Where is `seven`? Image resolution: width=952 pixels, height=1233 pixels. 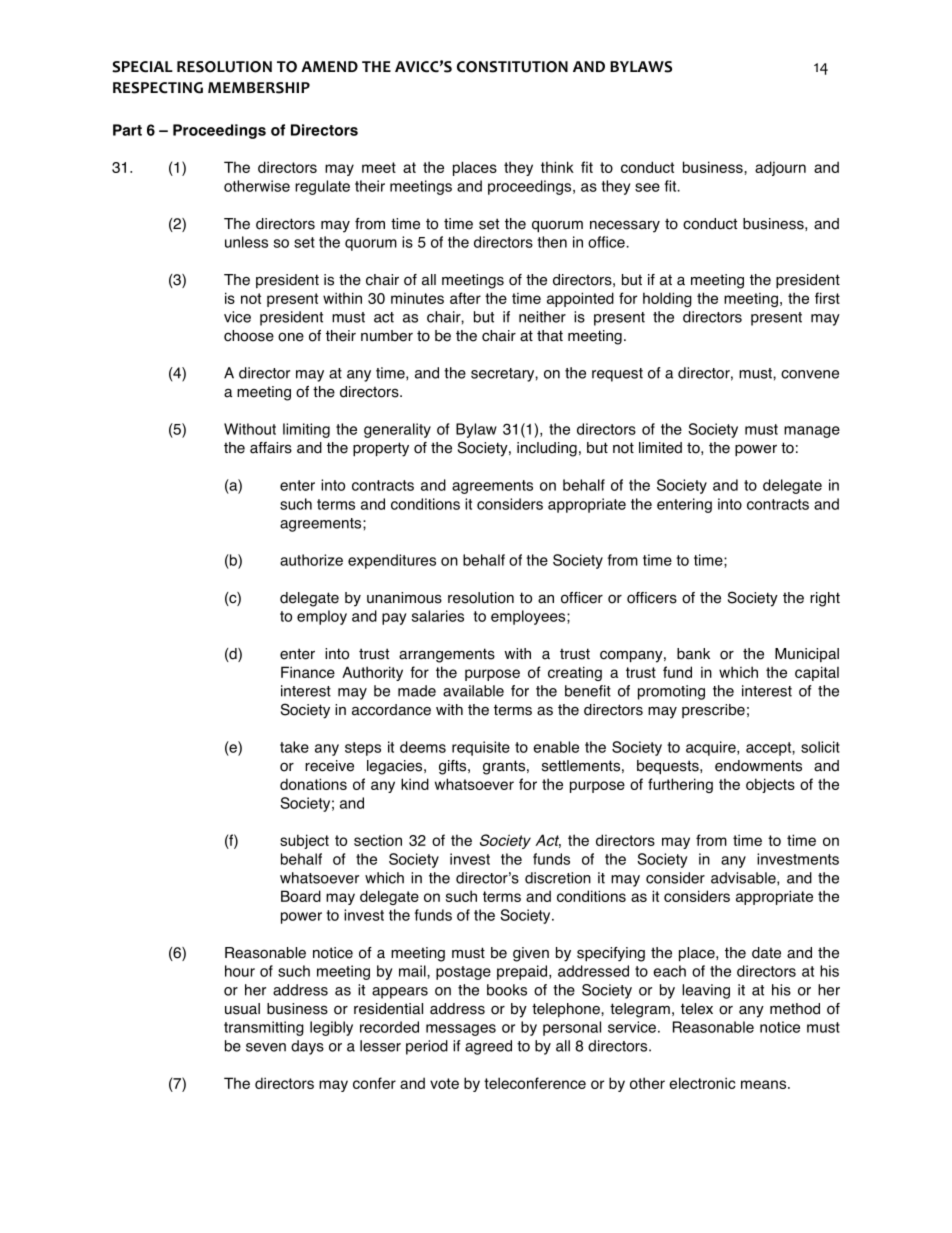
seven is located at coordinates (266, 1047).
